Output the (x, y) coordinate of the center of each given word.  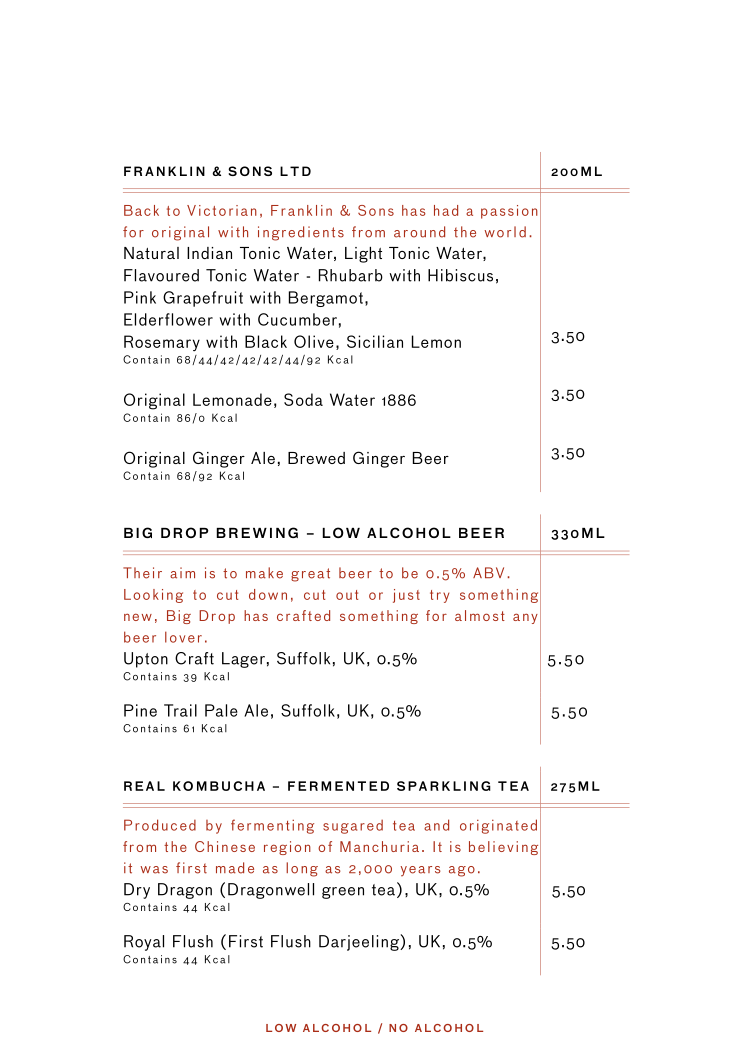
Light (363, 255)
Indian (209, 253)
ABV (488, 572)
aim (182, 573)
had (446, 210)
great (310, 575)
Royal (144, 943)
